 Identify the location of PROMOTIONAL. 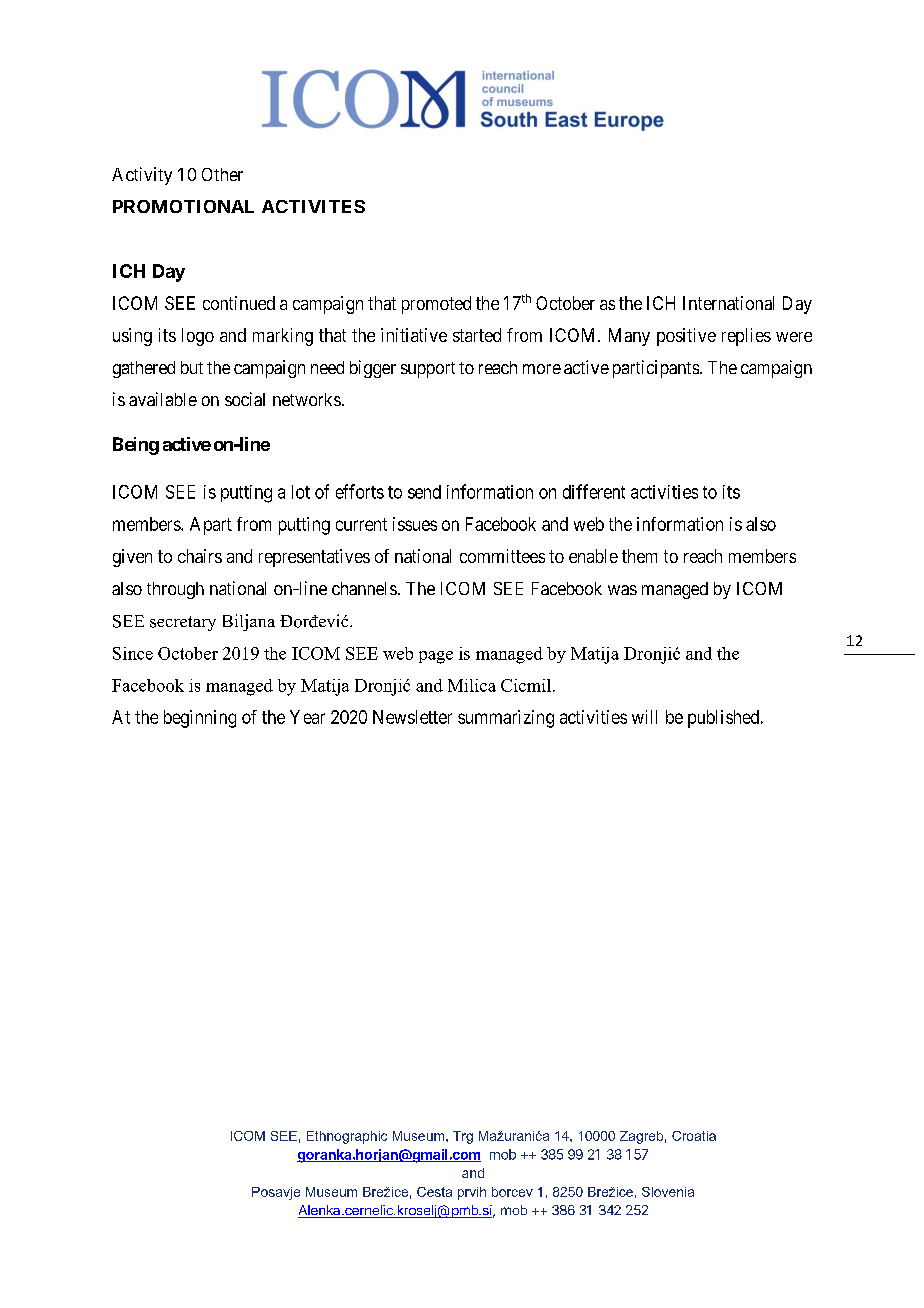
(183, 206).
